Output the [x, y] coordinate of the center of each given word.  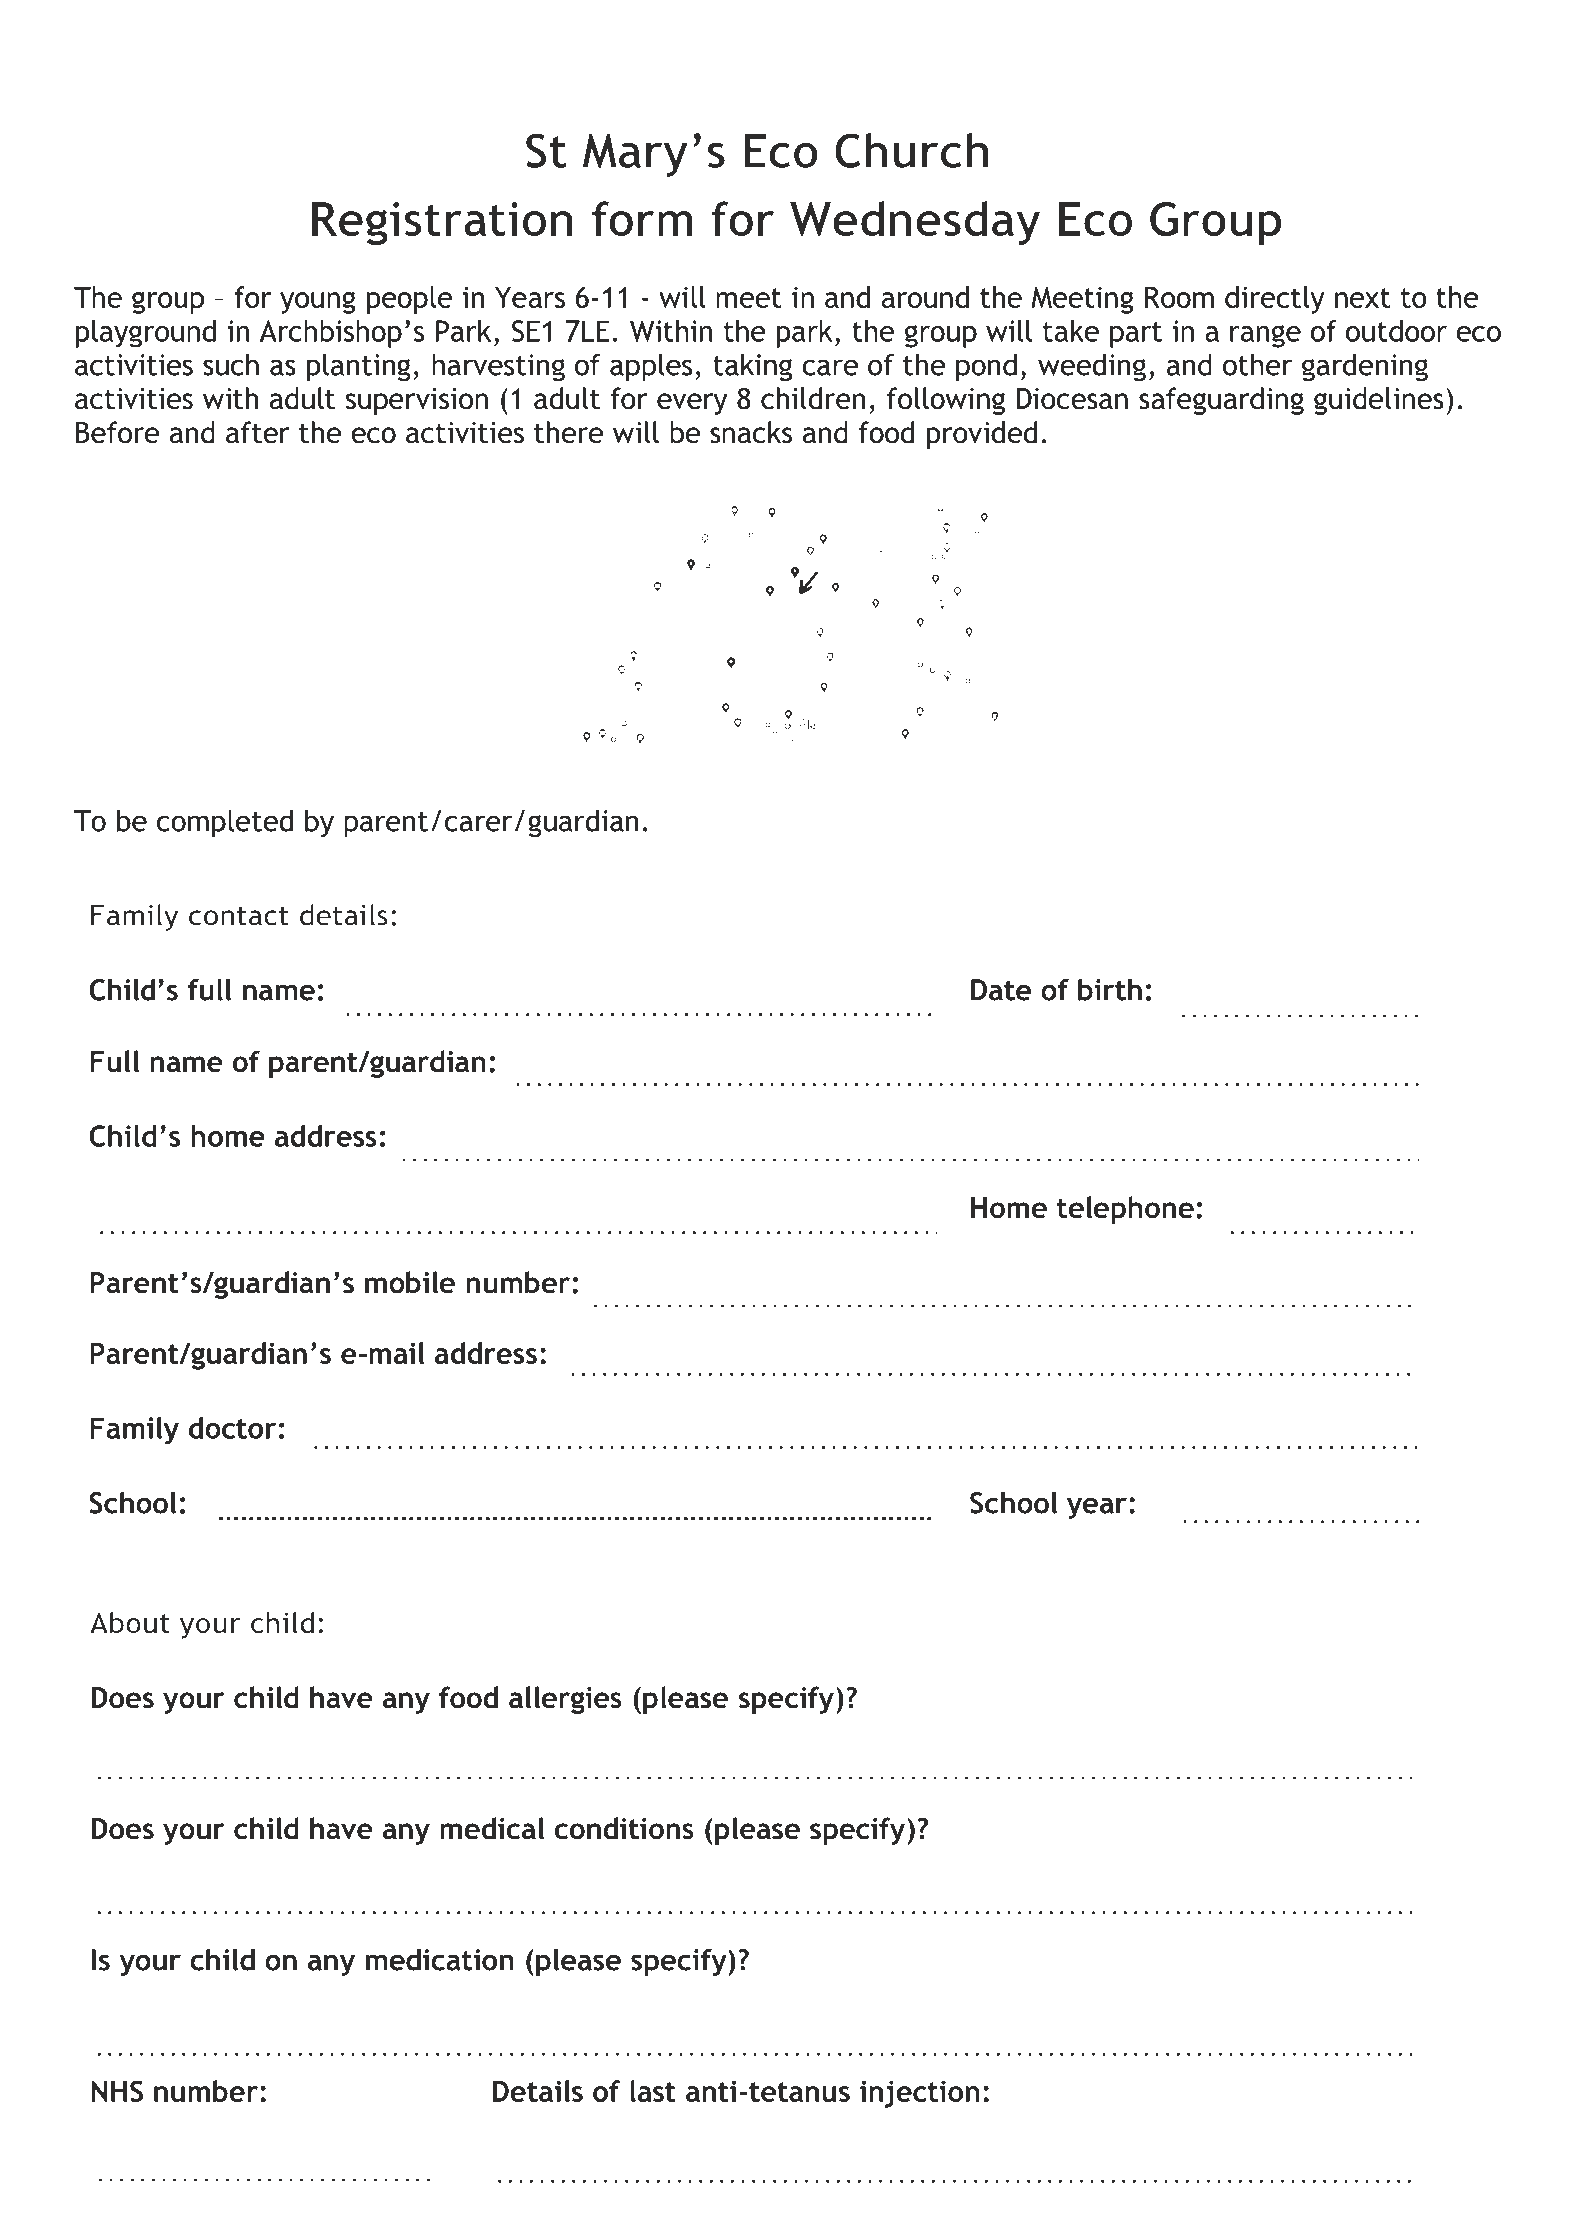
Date [1001, 990]
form [642, 219]
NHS [117, 2091]
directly [1275, 300]
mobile [410, 1282]
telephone [1125, 1210]
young [318, 302]
